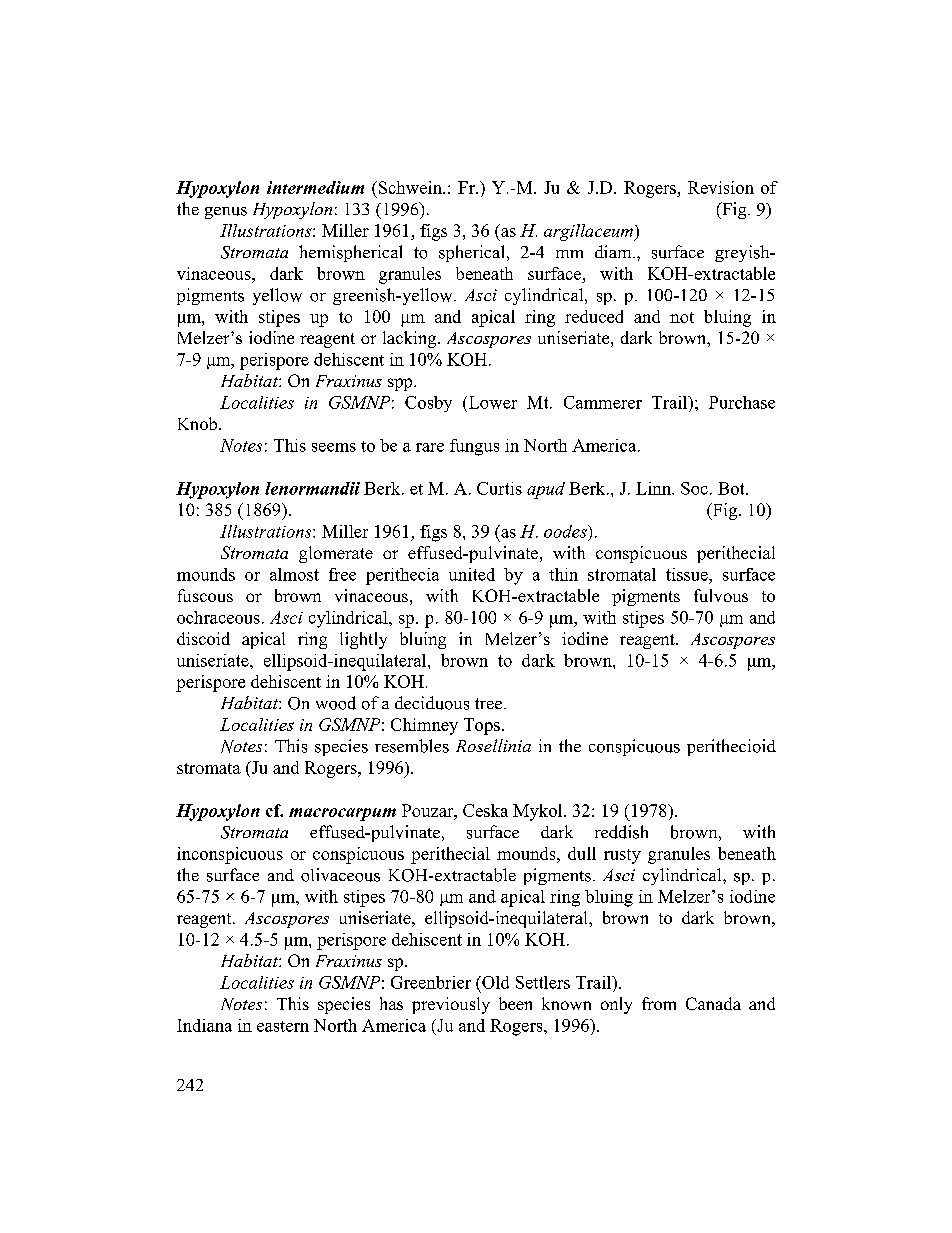 This screenshot has height=1233, width=952. I want to click on Revision, so click(721, 187).
